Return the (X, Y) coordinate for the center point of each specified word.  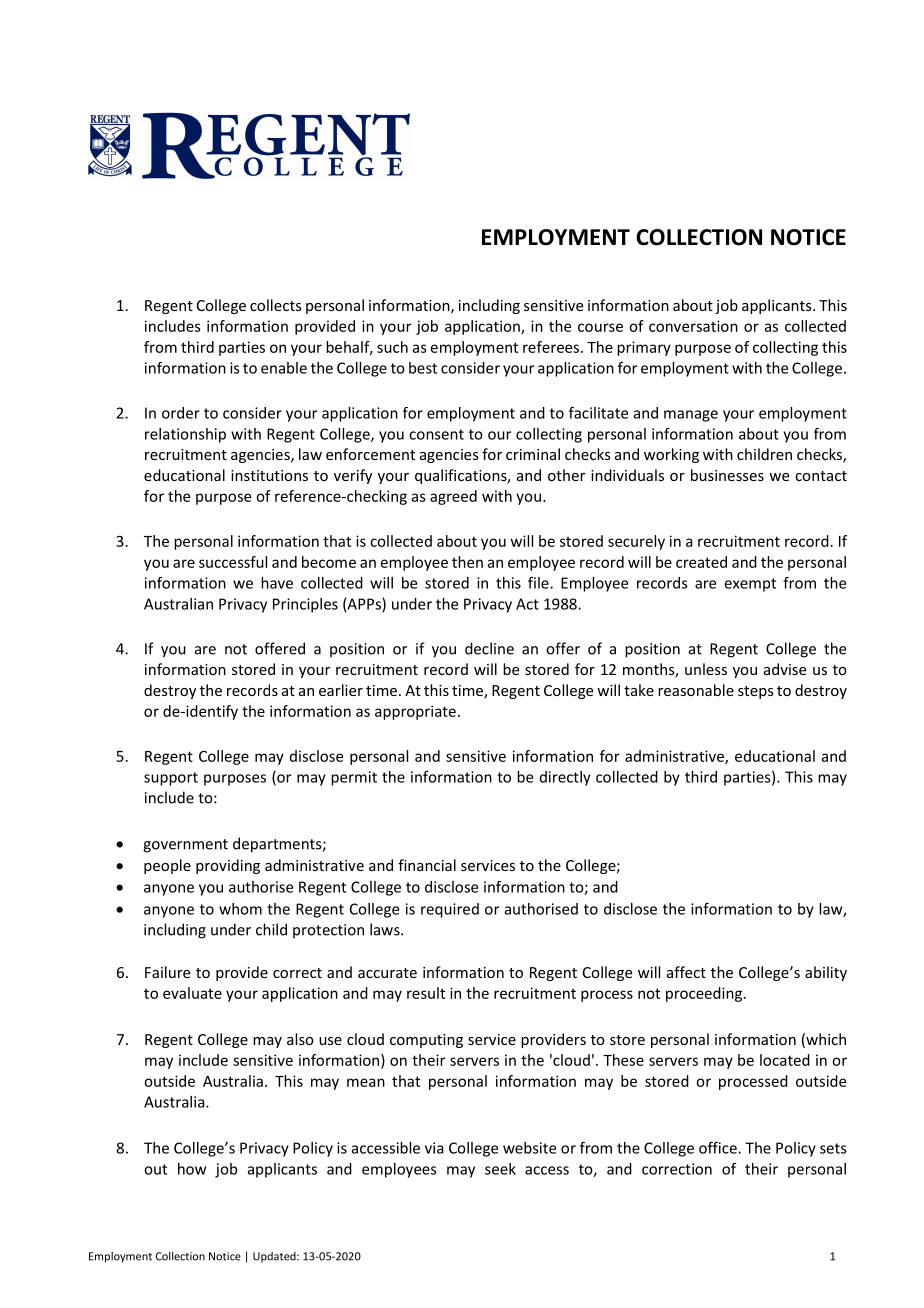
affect (686, 972)
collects (276, 305)
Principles (305, 605)
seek (500, 1169)
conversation (693, 326)
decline (489, 648)
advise (785, 669)
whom (240, 909)
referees (552, 347)
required (450, 910)
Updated (275, 1257)
